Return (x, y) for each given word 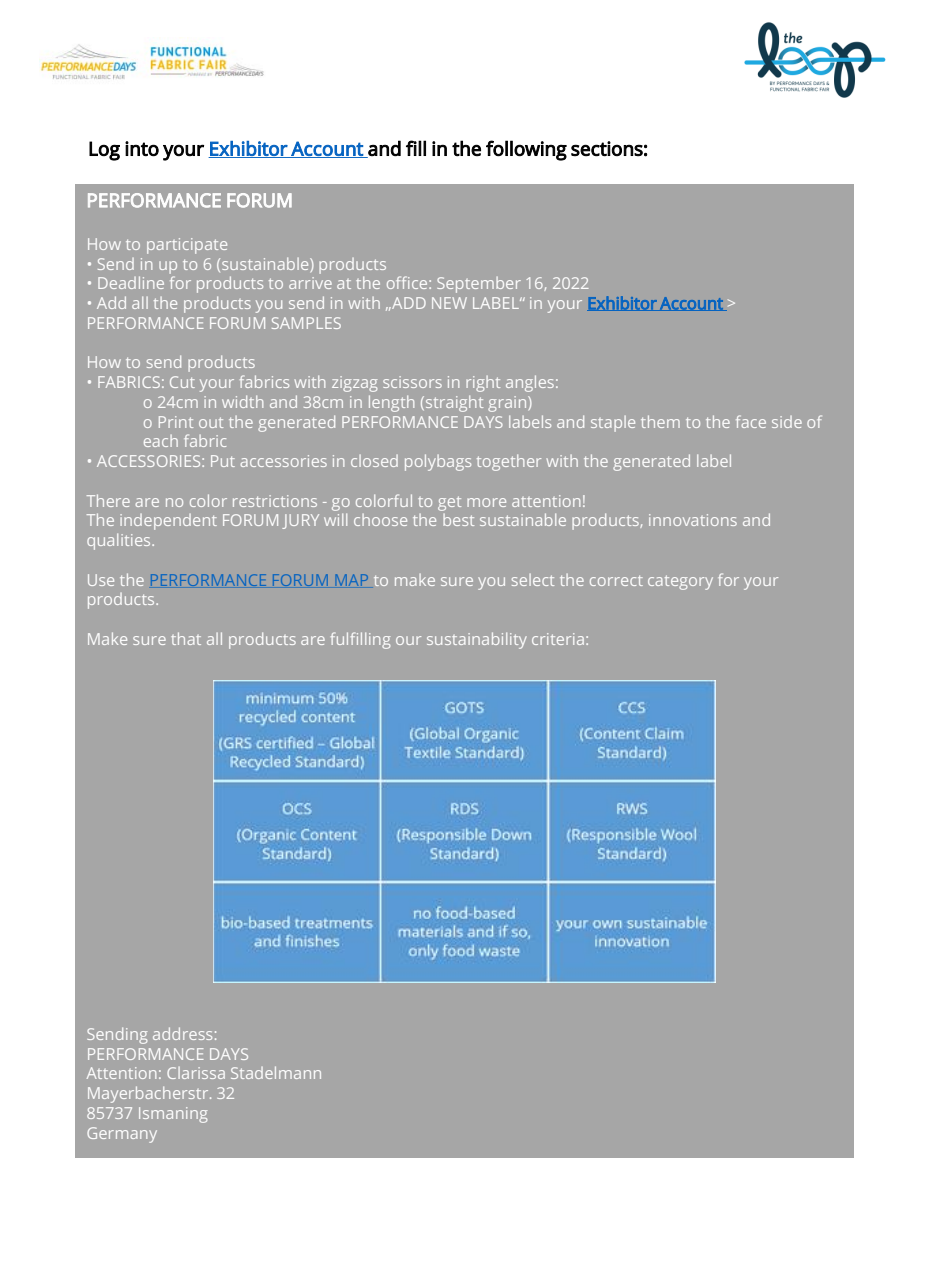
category (680, 582)
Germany (122, 1135)
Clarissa (196, 1073)
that (186, 638)
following (526, 150)
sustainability (477, 640)
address (182, 1033)
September (479, 285)
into (142, 149)
